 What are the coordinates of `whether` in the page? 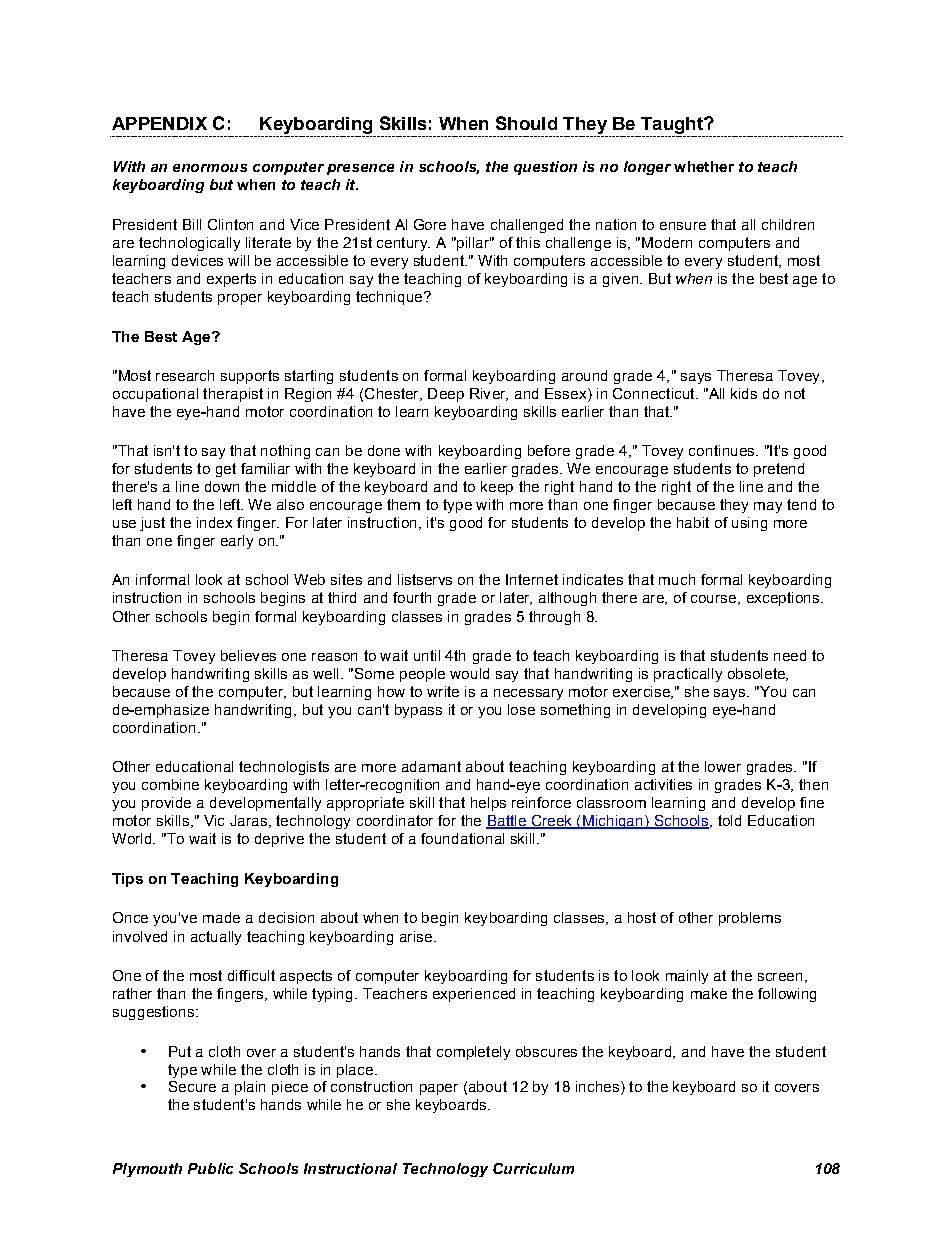 It's located at (704, 166).
